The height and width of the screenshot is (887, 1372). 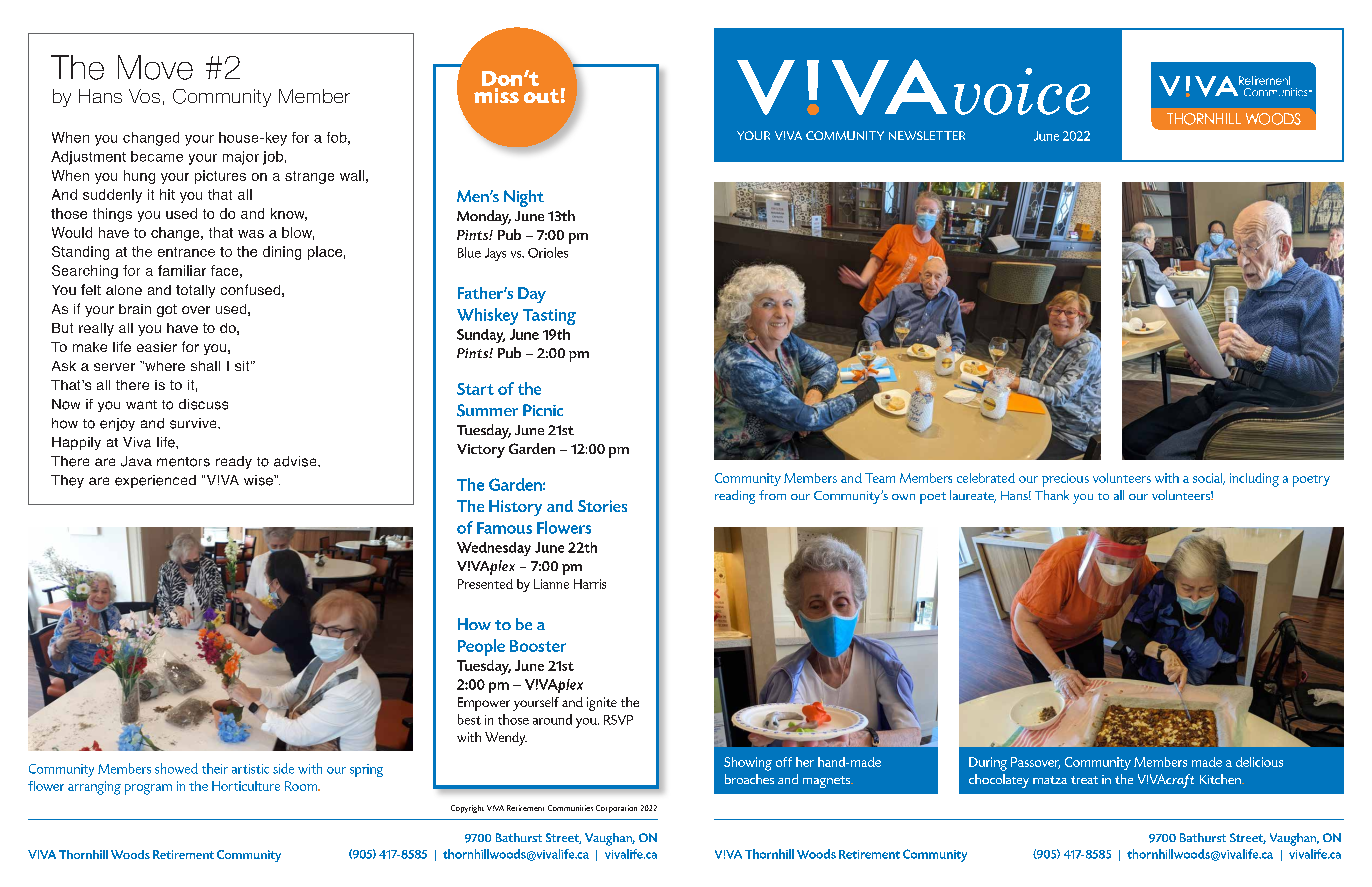 What do you see at coordinates (549, 317) in the screenshot?
I see `Tasting` at bounding box center [549, 317].
